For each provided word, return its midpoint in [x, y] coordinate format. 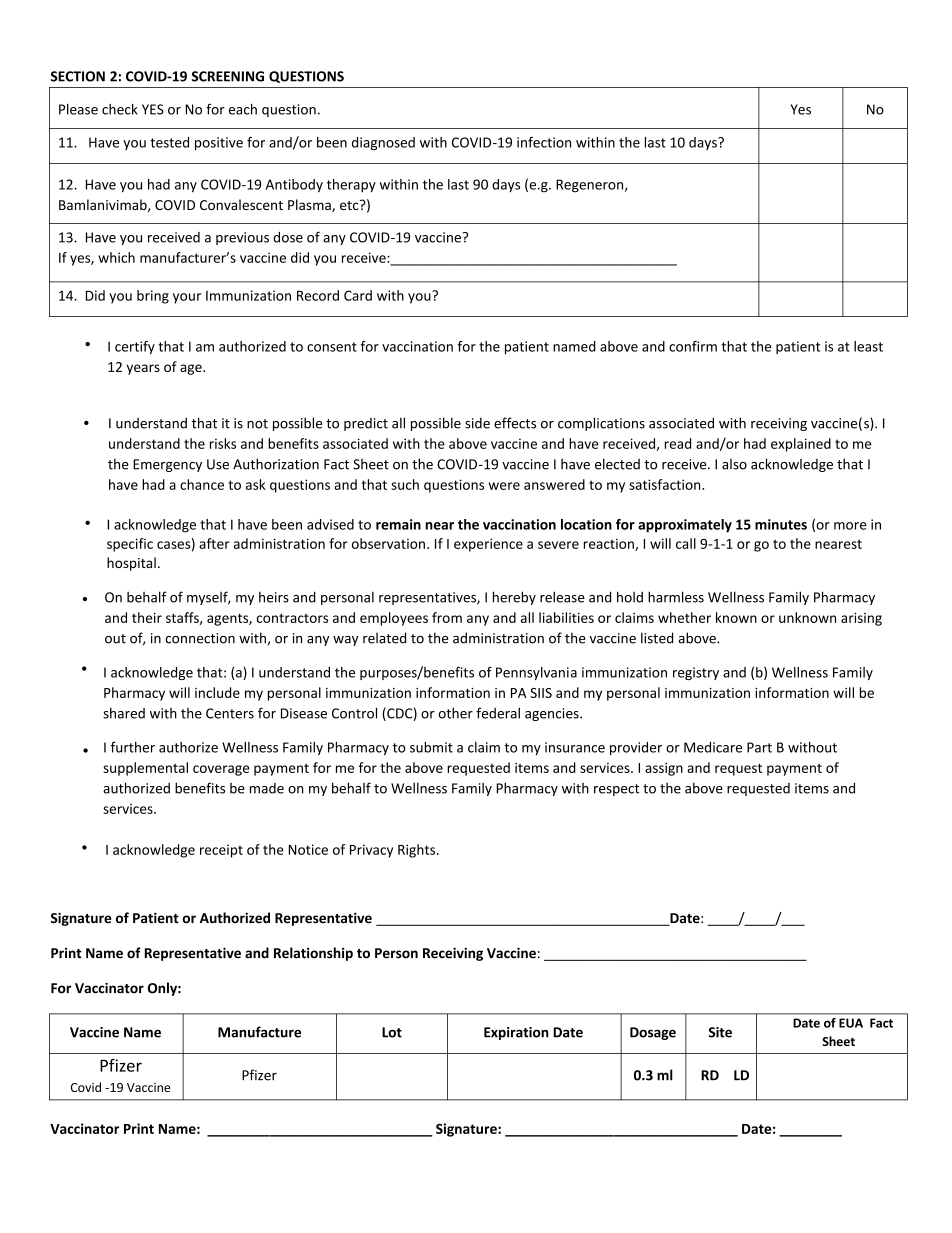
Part [759, 747]
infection [544, 142]
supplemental [145, 769]
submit [431, 747]
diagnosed [383, 143]
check [120, 109]
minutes [781, 524]
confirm [693, 346]
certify [135, 348]
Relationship [313, 954]
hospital [131, 564]
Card [358, 295]
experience [488, 545]
